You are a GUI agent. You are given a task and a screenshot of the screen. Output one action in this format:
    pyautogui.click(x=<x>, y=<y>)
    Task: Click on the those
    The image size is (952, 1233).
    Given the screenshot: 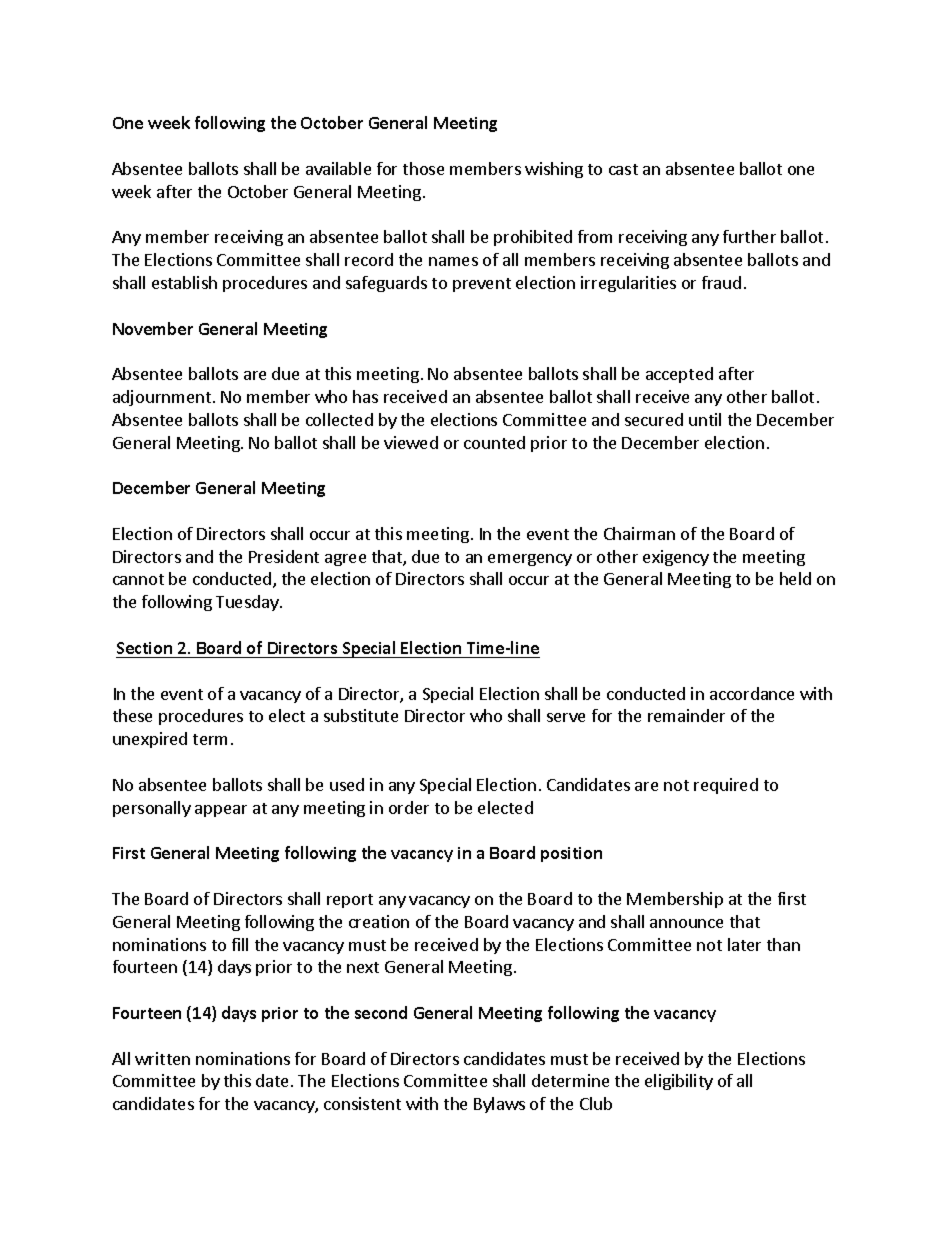 What is the action you would take?
    pyautogui.click(x=423, y=168)
